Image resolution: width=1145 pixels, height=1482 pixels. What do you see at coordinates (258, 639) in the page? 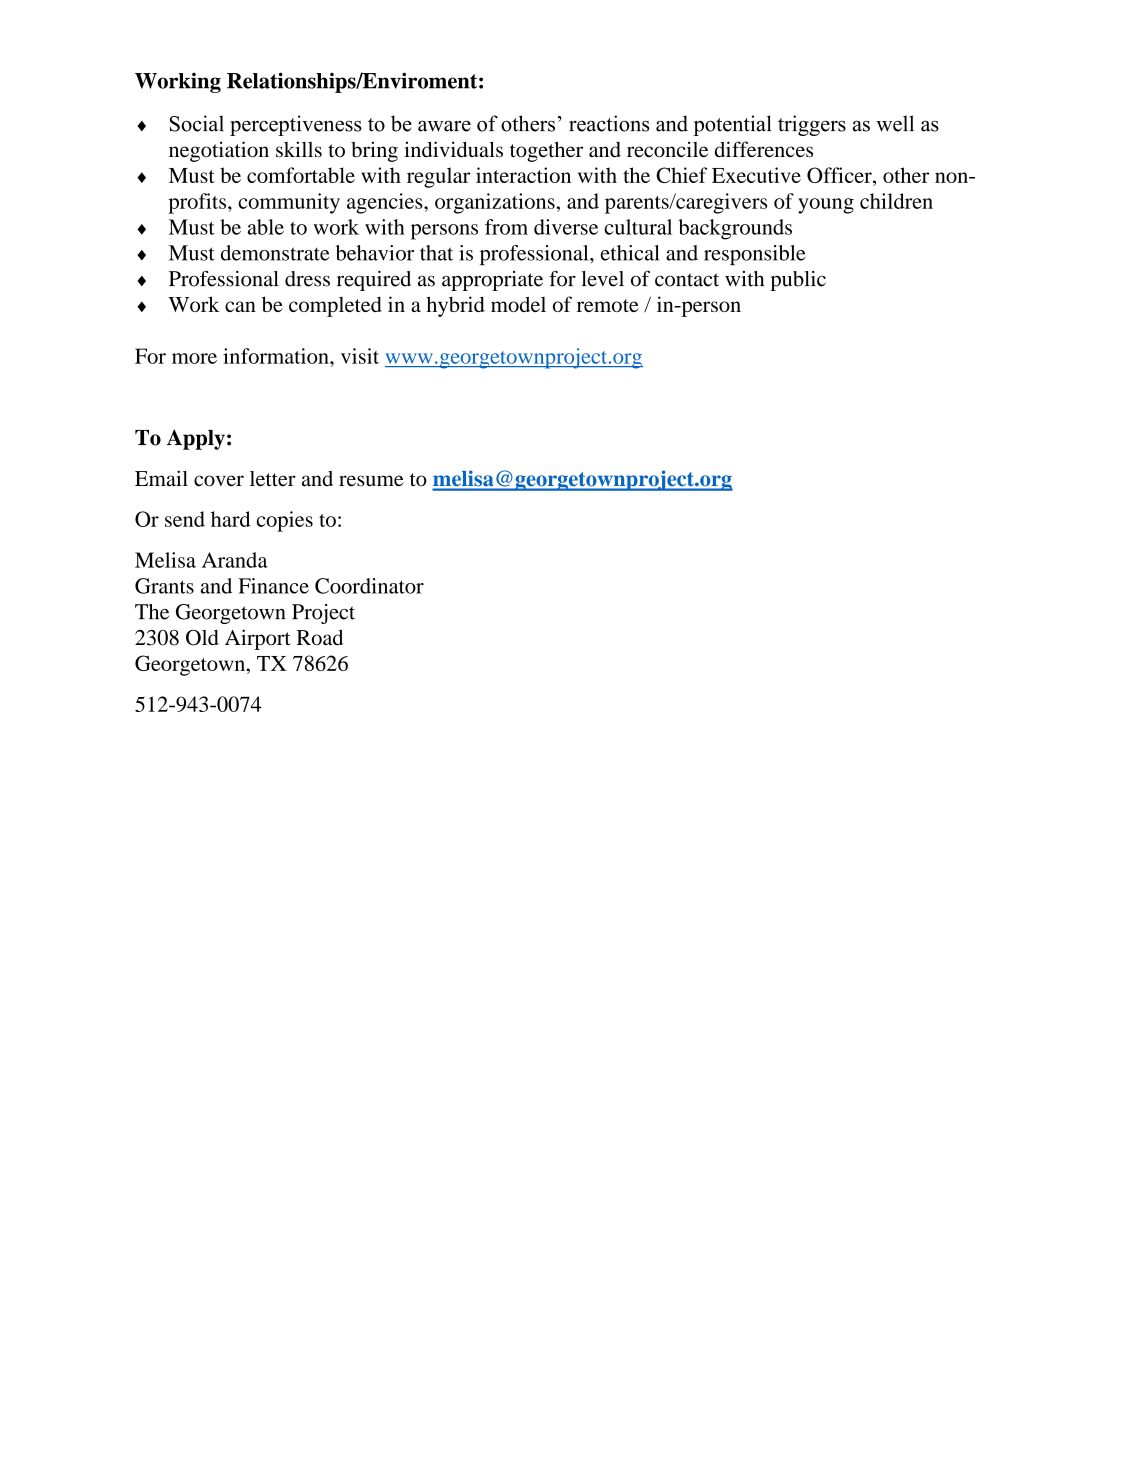
I see `Airport` at bounding box center [258, 639].
